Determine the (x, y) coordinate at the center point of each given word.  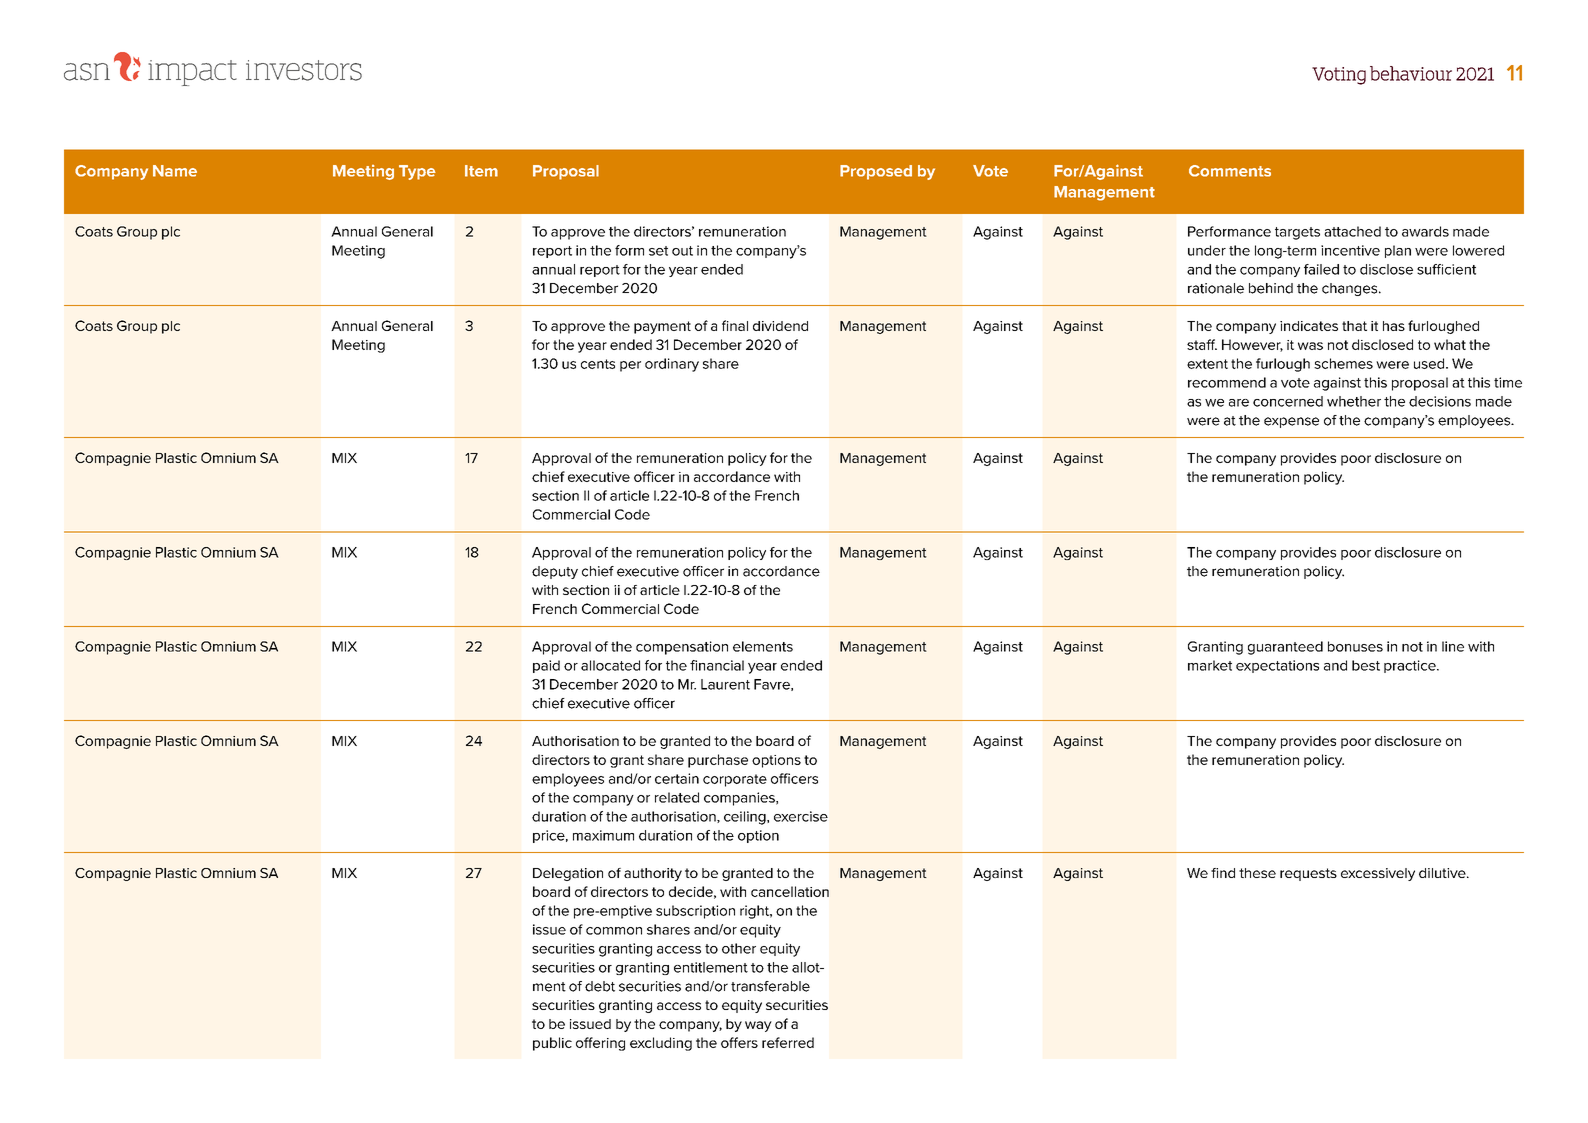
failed (1321, 269)
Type (417, 172)
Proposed (876, 172)
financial (717, 665)
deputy (555, 572)
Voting (1339, 76)
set (658, 251)
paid (546, 666)
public (552, 1044)
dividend (780, 326)
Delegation (568, 874)
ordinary (672, 365)
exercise (801, 816)
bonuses (1355, 646)
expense (1291, 422)
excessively (1378, 874)
